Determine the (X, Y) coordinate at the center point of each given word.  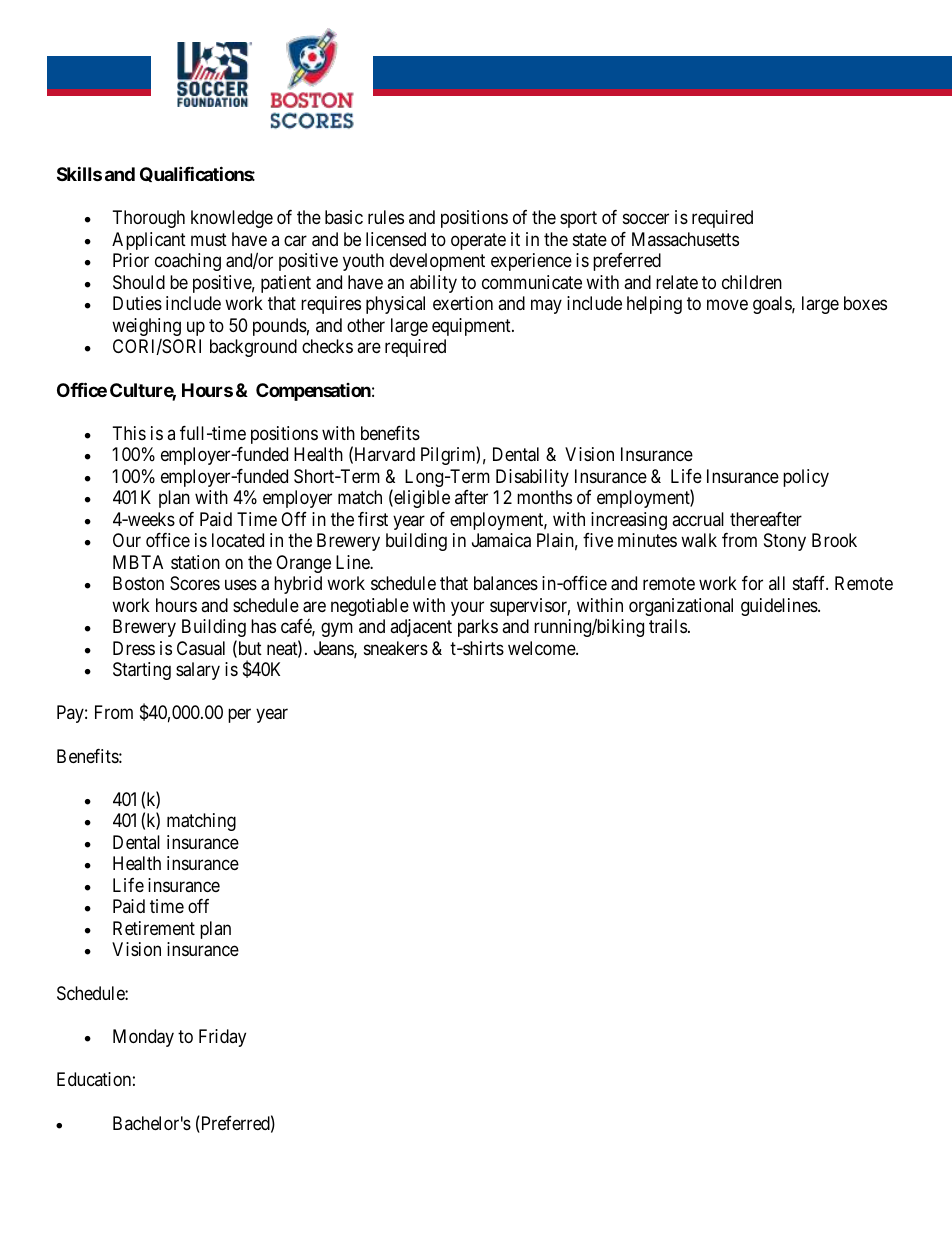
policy (806, 478)
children (752, 282)
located (238, 540)
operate (478, 241)
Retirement (154, 928)
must (209, 239)
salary (198, 671)
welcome (542, 648)
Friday (222, 1038)
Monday (143, 1038)
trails (668, 626)
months (544, 497)
